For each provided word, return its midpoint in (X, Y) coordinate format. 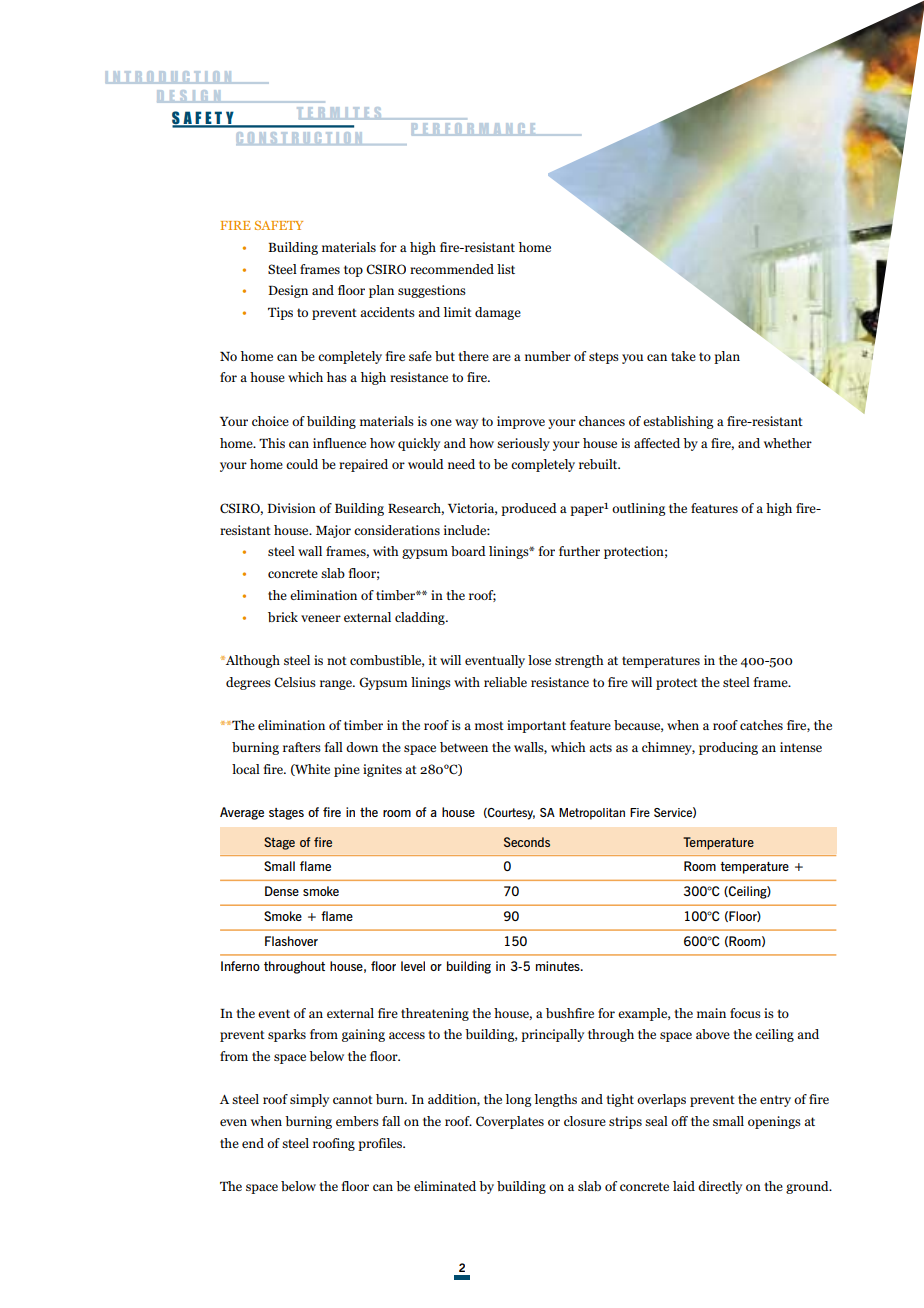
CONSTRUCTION (300, 138)
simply (309, 1100)
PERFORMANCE (475, 129)
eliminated (445, 1186)
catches (761, 725)
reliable (505, 682)
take (683, 356)
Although (252, 661)
